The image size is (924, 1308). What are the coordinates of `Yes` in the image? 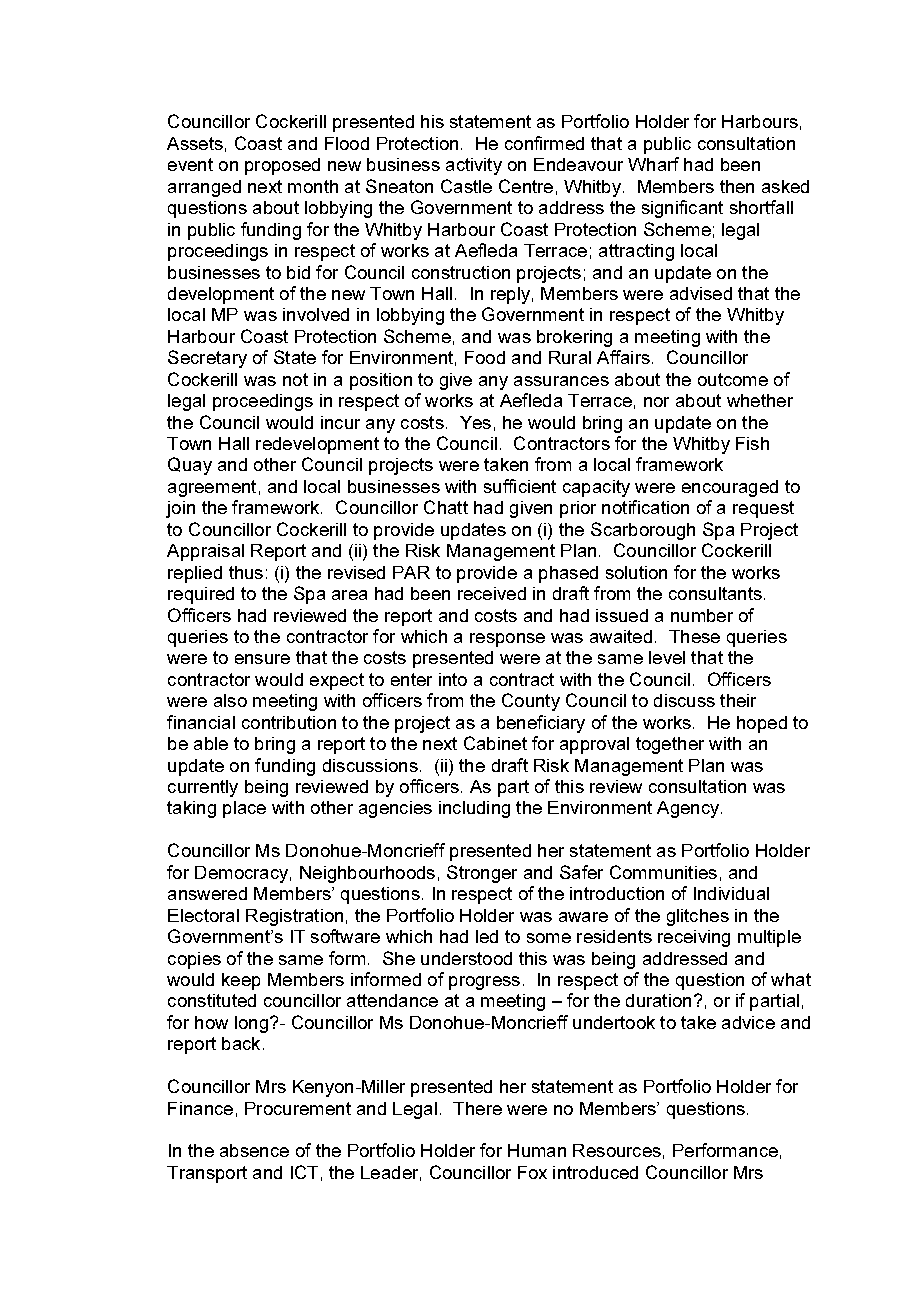 It's located at (475, 422).
